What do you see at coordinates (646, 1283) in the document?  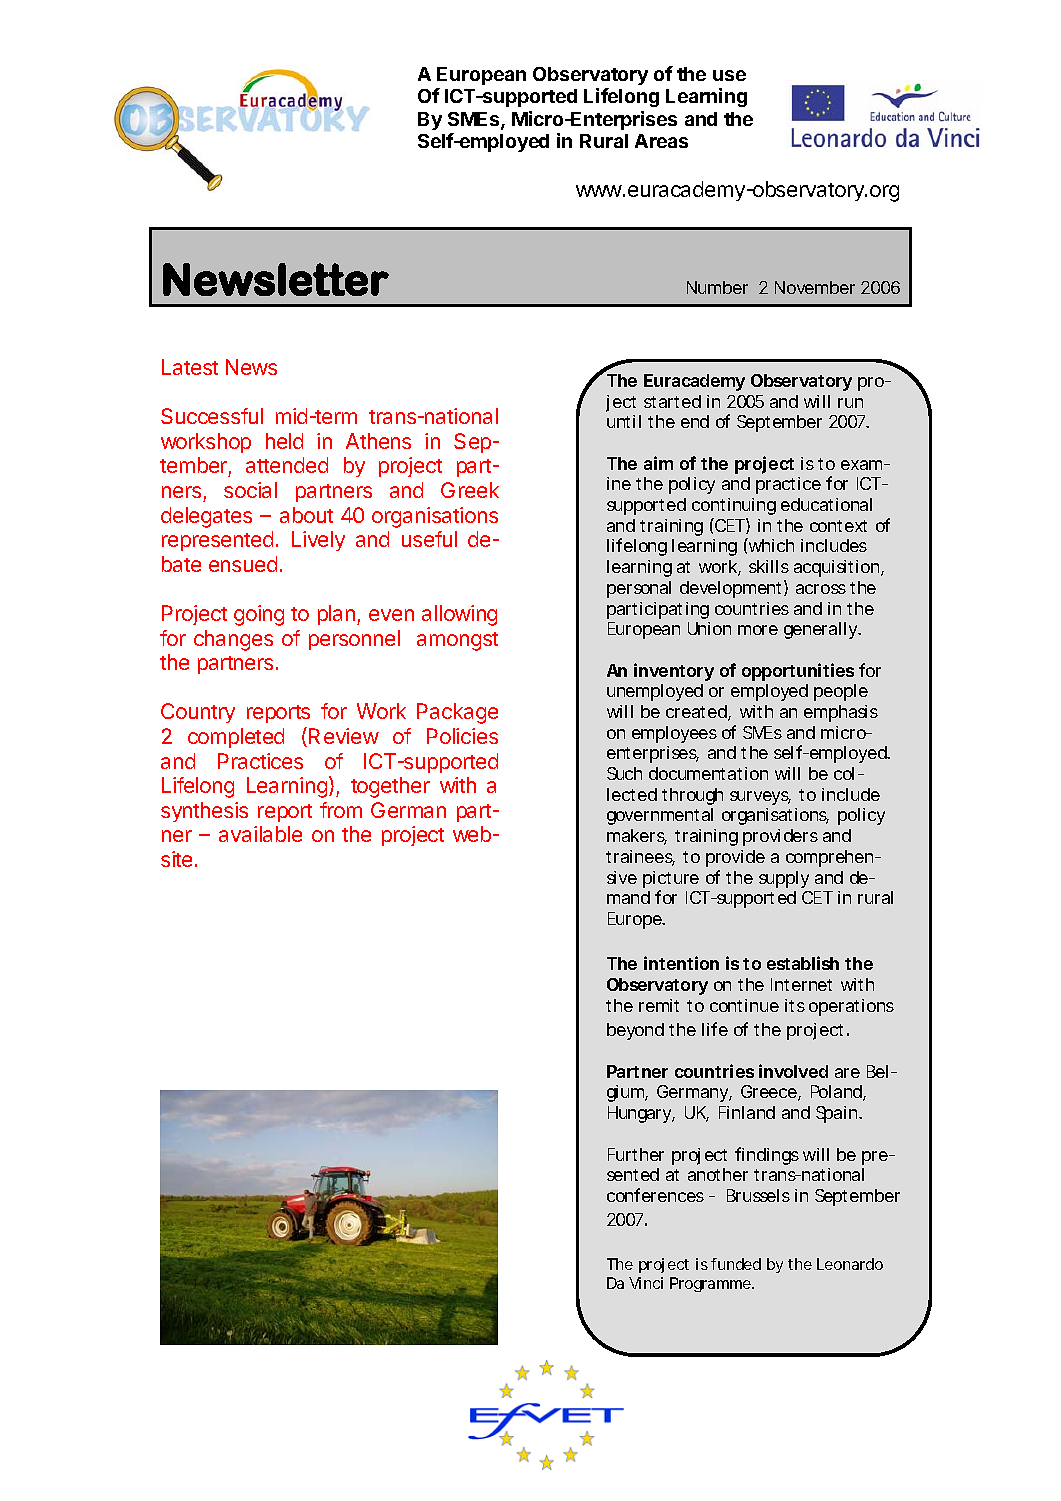 I see `Vinci` at bounding box center [646, 1283].
